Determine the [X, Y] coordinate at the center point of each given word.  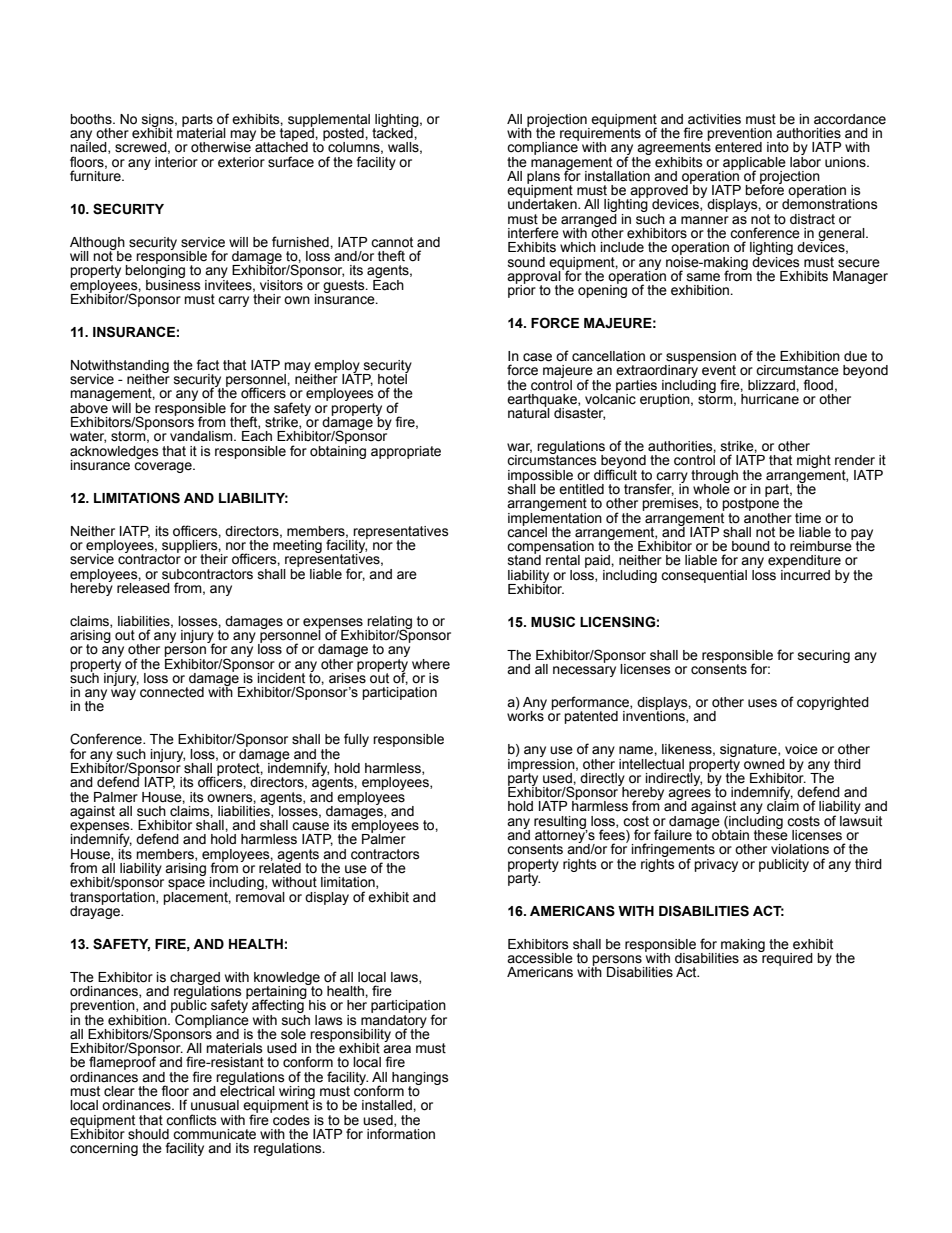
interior [176, 162]
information [401, 1133]
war [519, 448]
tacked [393, 132]
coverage [164, 467]
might [814, 461]
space [186, 886]
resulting [561, 823]
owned [764, 764]
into [778, 147]
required [786, 958]
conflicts [191, 1120]
